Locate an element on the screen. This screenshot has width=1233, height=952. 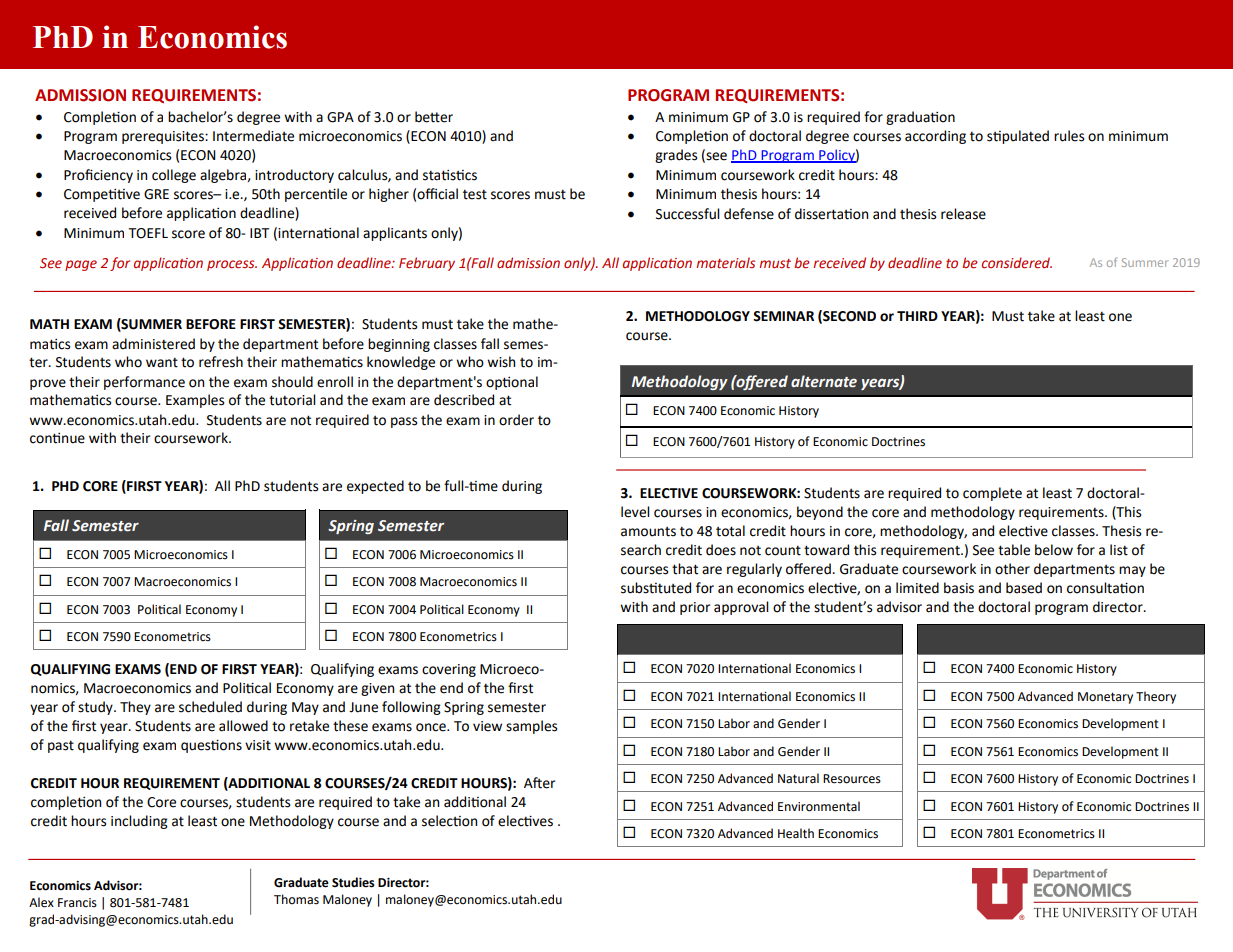
Monetary is located at coordinates (1105, 698).
